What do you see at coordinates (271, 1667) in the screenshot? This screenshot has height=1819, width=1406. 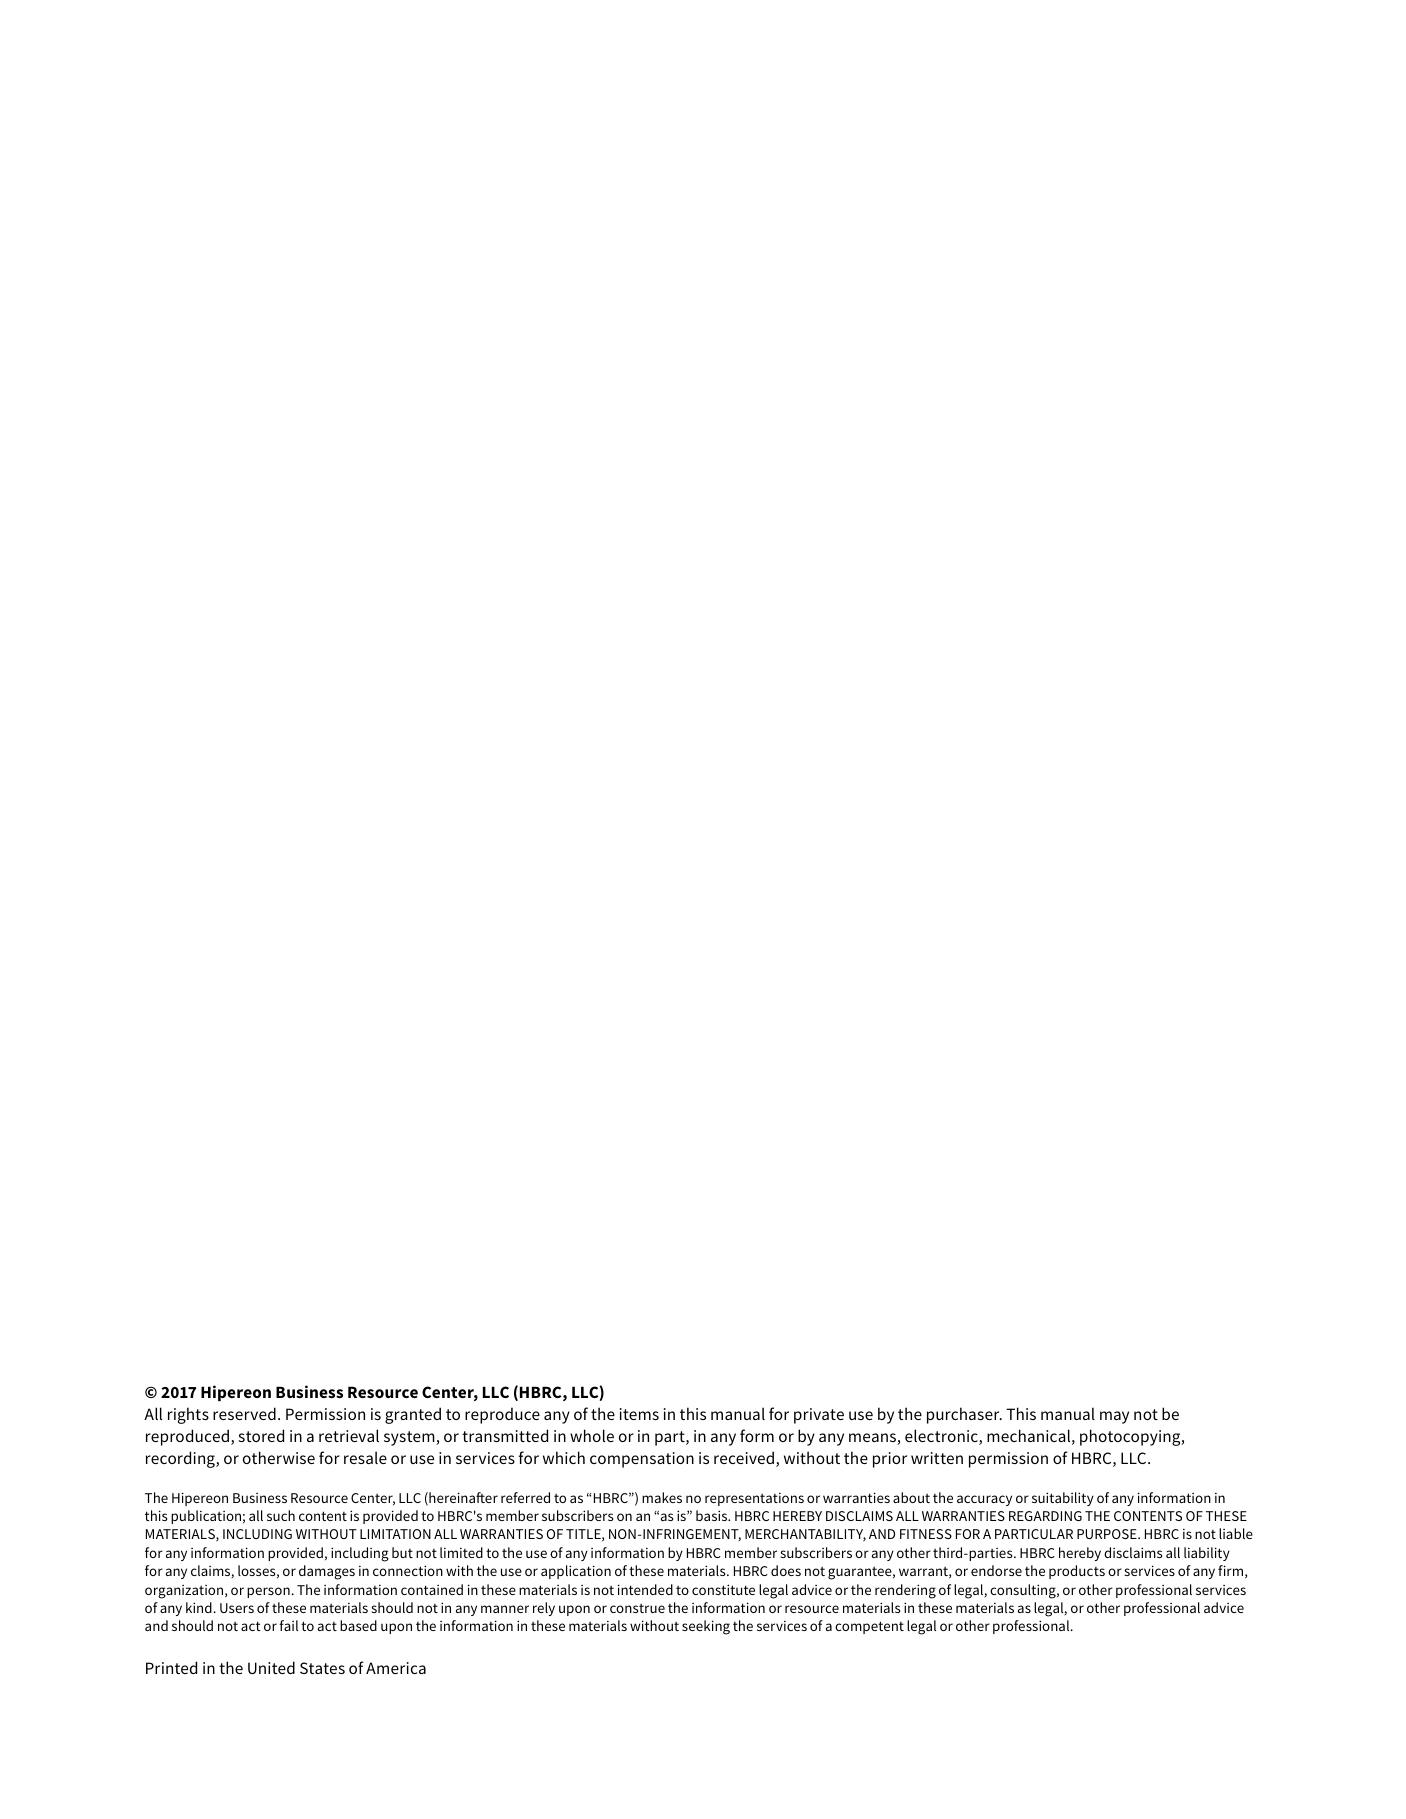 I see `United` at bounding box center [271, 1667].
